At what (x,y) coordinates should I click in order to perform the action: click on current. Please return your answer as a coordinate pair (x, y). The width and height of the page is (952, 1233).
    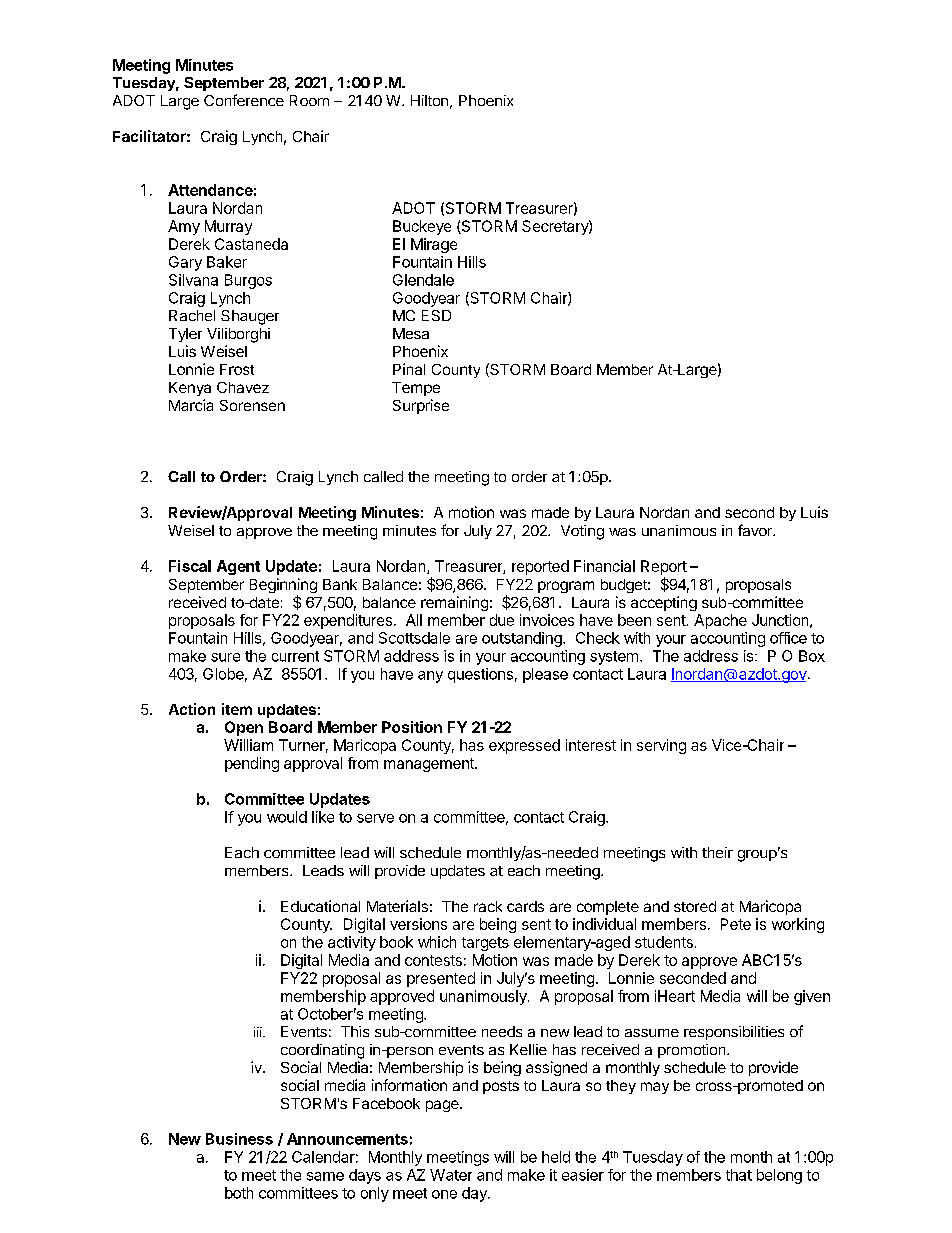
    Looking at the image, I should click on (295, 656).
